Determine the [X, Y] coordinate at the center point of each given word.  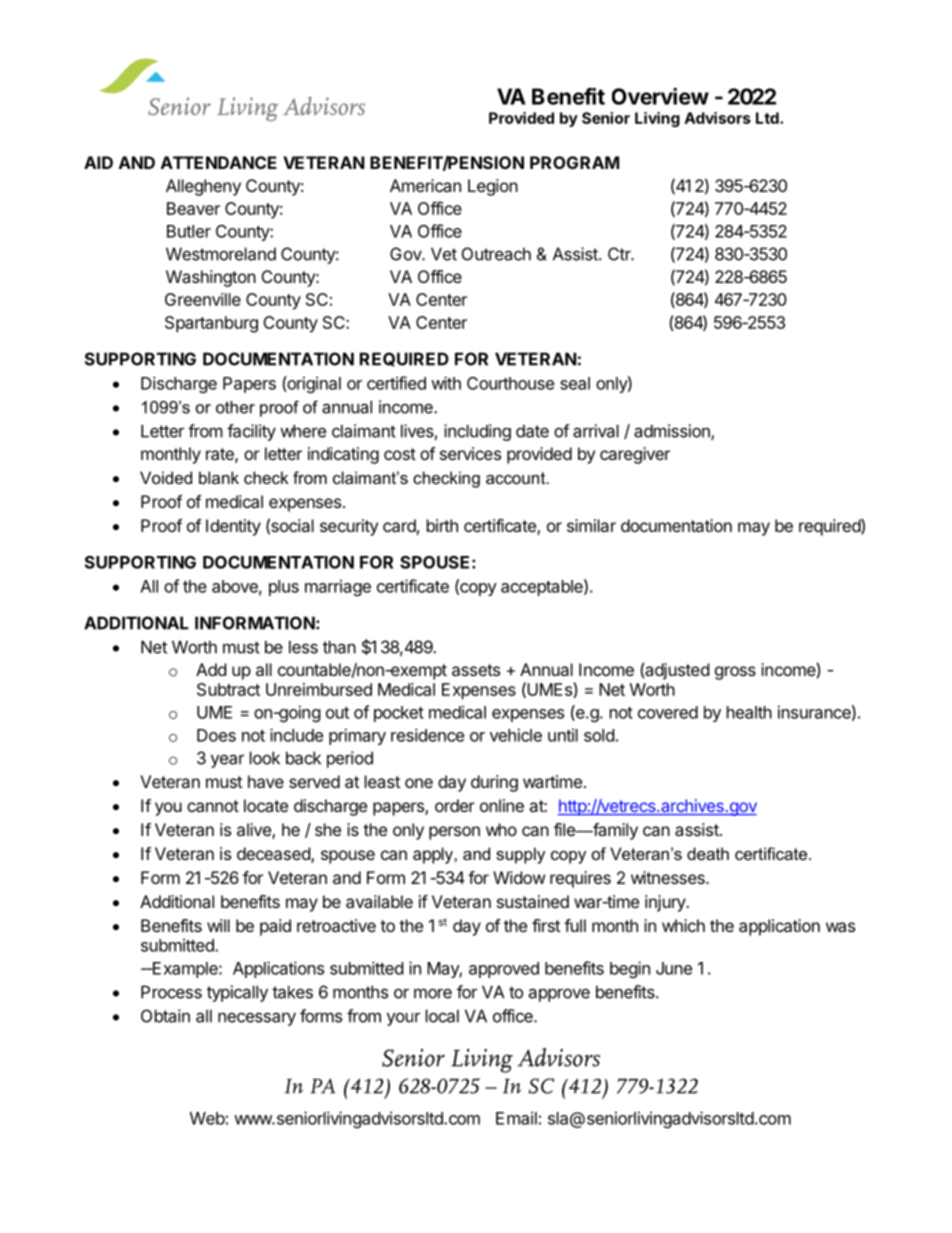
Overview [660, 96]
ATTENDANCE [219, 162]
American [425, 185]
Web [207, 1118]
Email [516, 1118]
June [674, 968]
